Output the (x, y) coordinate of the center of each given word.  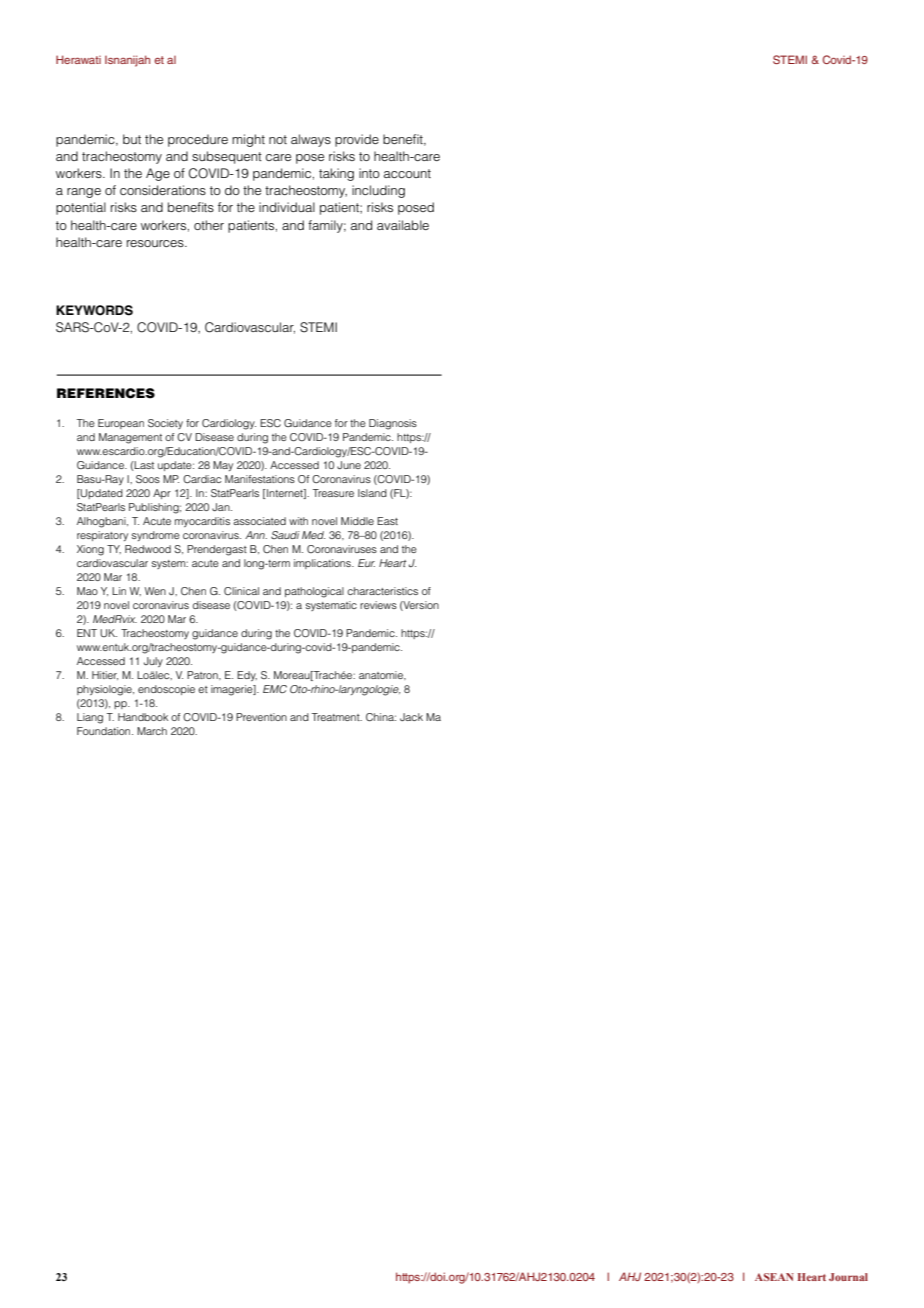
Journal (848, 1277)
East (387, 521)
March (152, 731)
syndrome (156, 536)
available (403, 225)
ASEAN (774, 1277)
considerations (163, 190)
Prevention (261, 717)
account (407, 173)
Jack (411, 717)
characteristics (382, 591)
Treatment (337, 717)
